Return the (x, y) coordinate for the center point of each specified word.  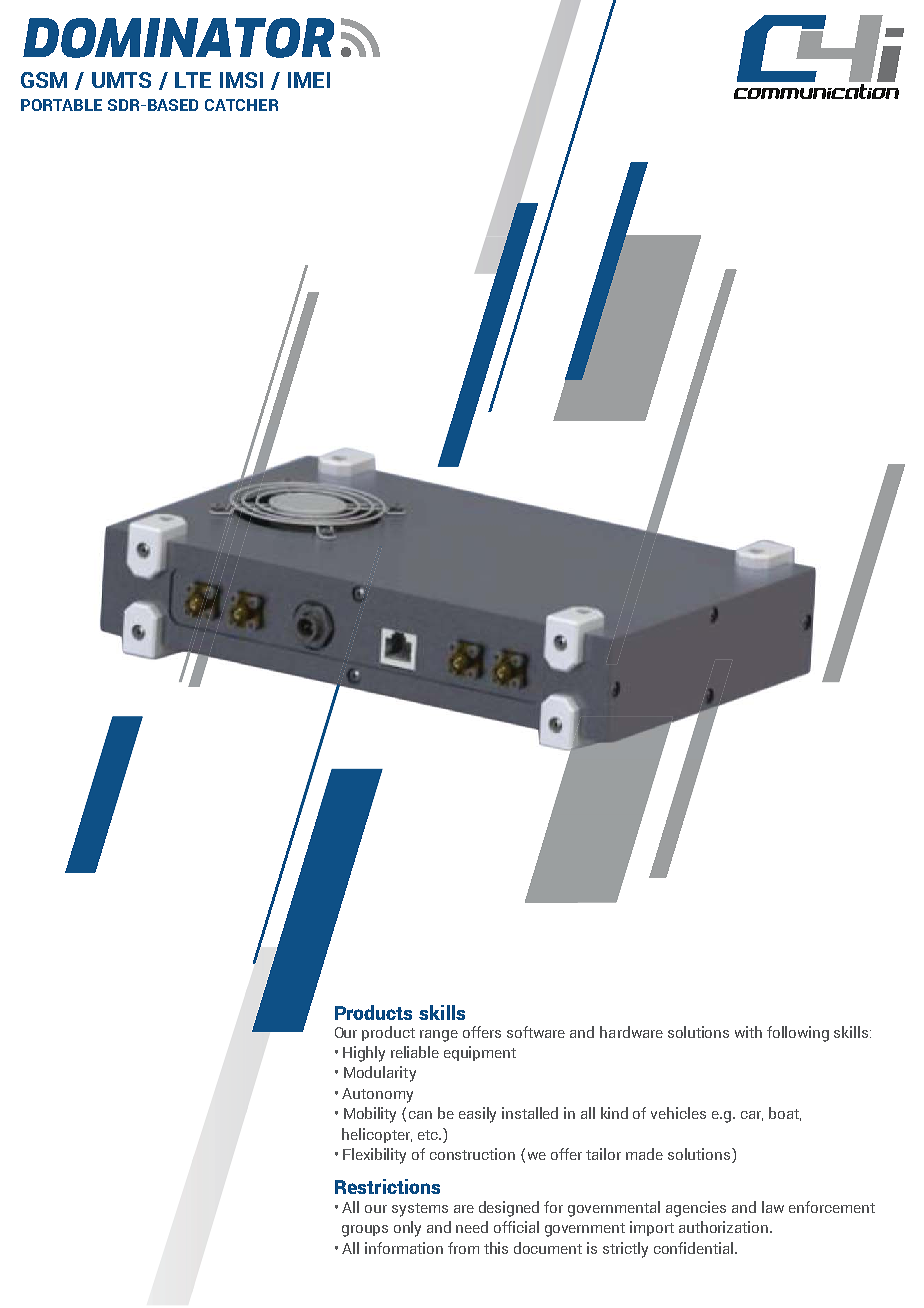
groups (365, 1231)
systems (420, 1210)
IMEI (309, 80)
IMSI (241, 80)
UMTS (121, 80)
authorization (725, 1227)
